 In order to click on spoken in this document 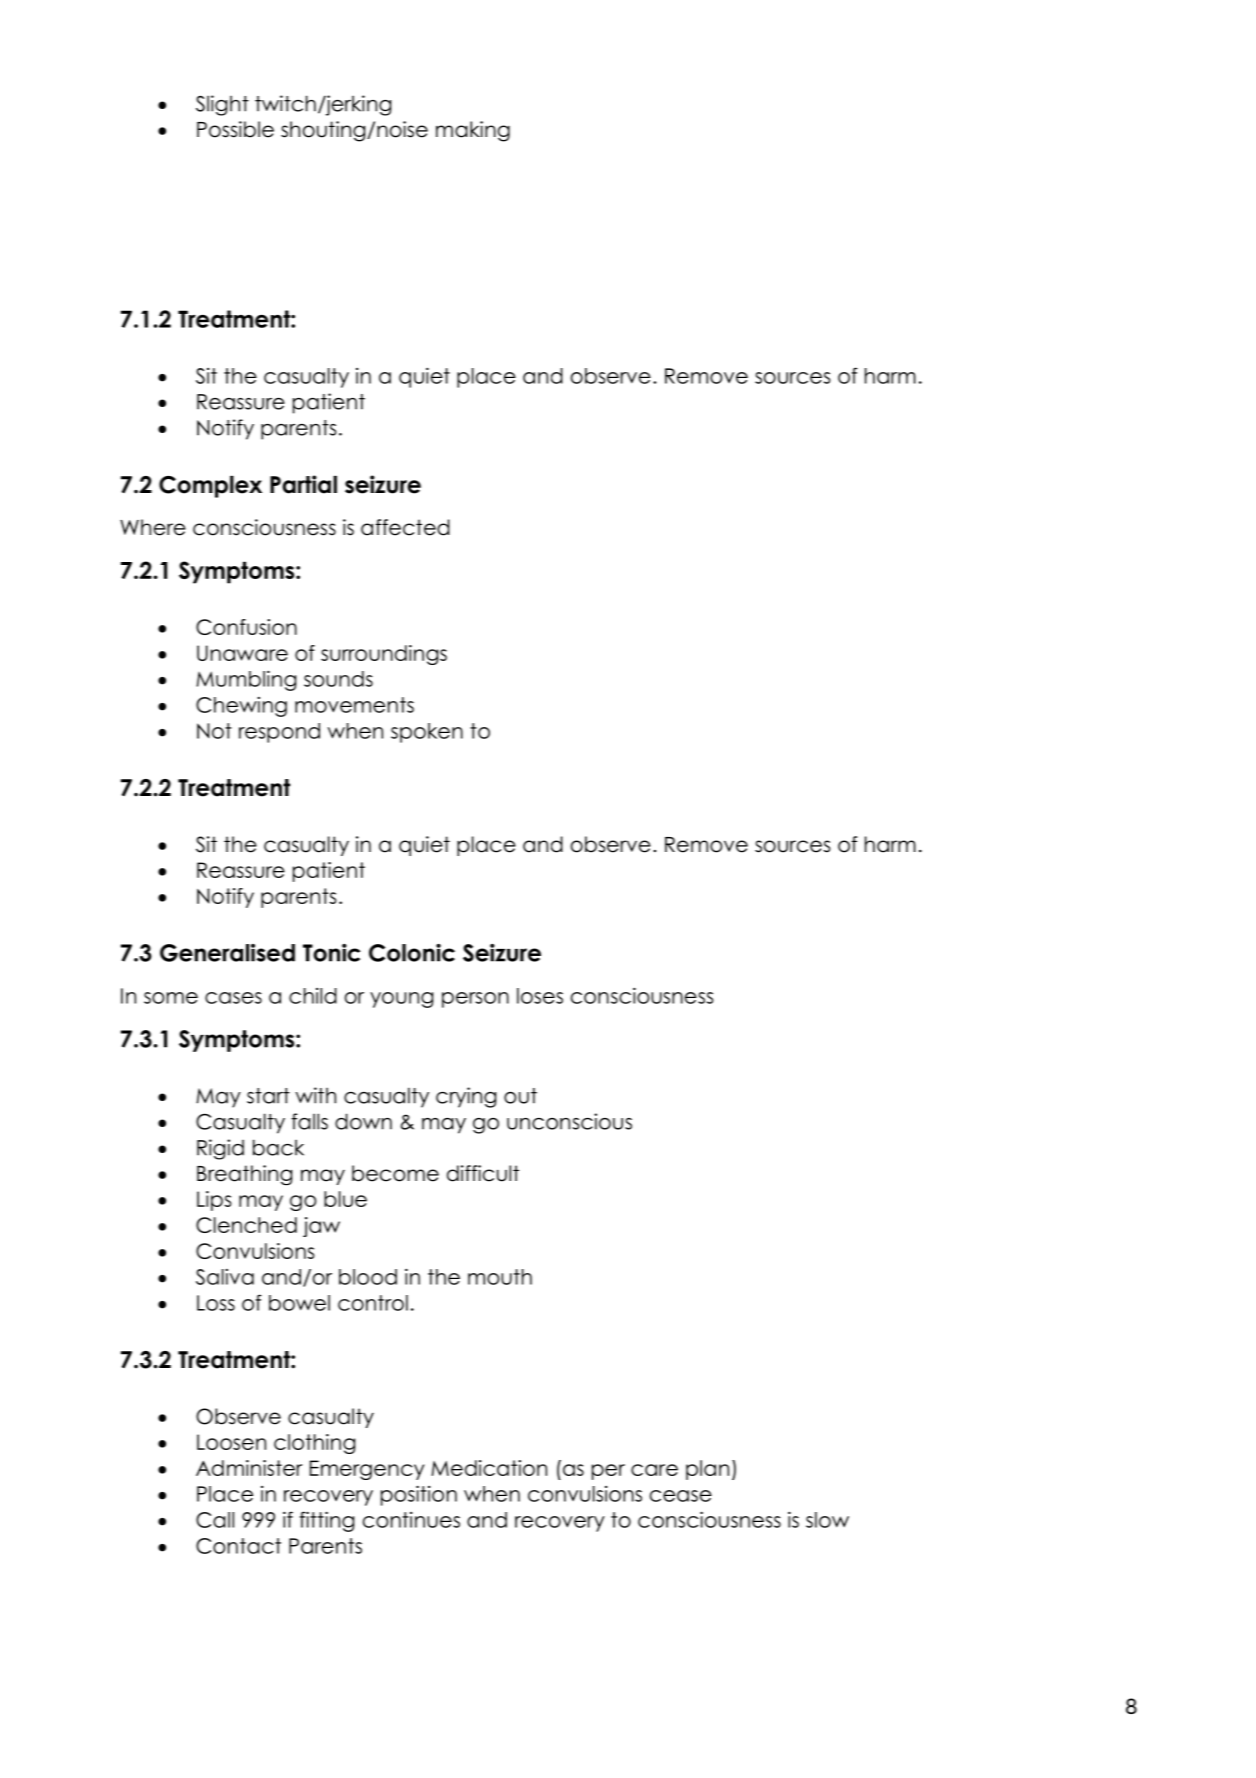, I will do `click(427, 733)`.
